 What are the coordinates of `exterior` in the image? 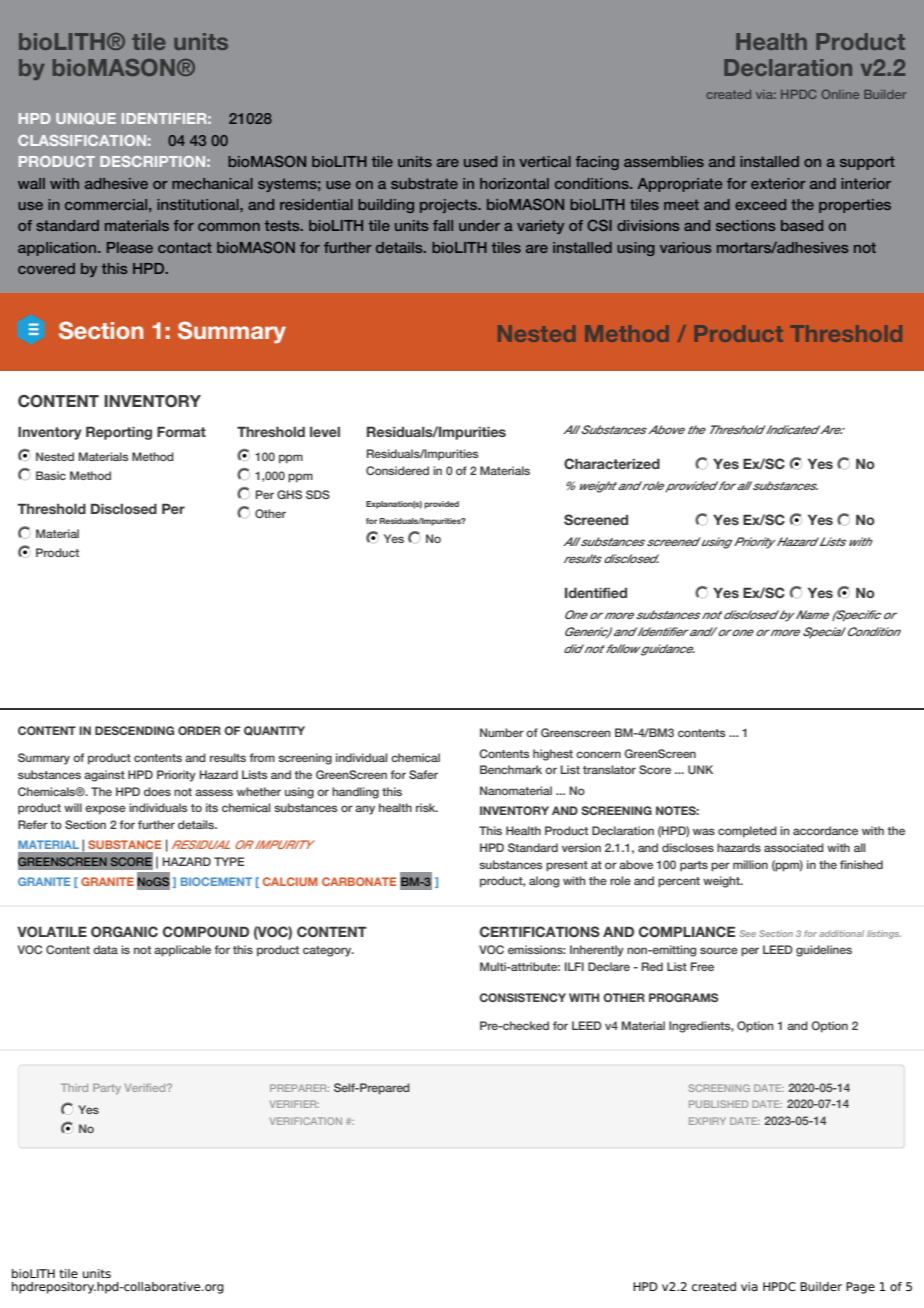 It's located at (778, 183).
